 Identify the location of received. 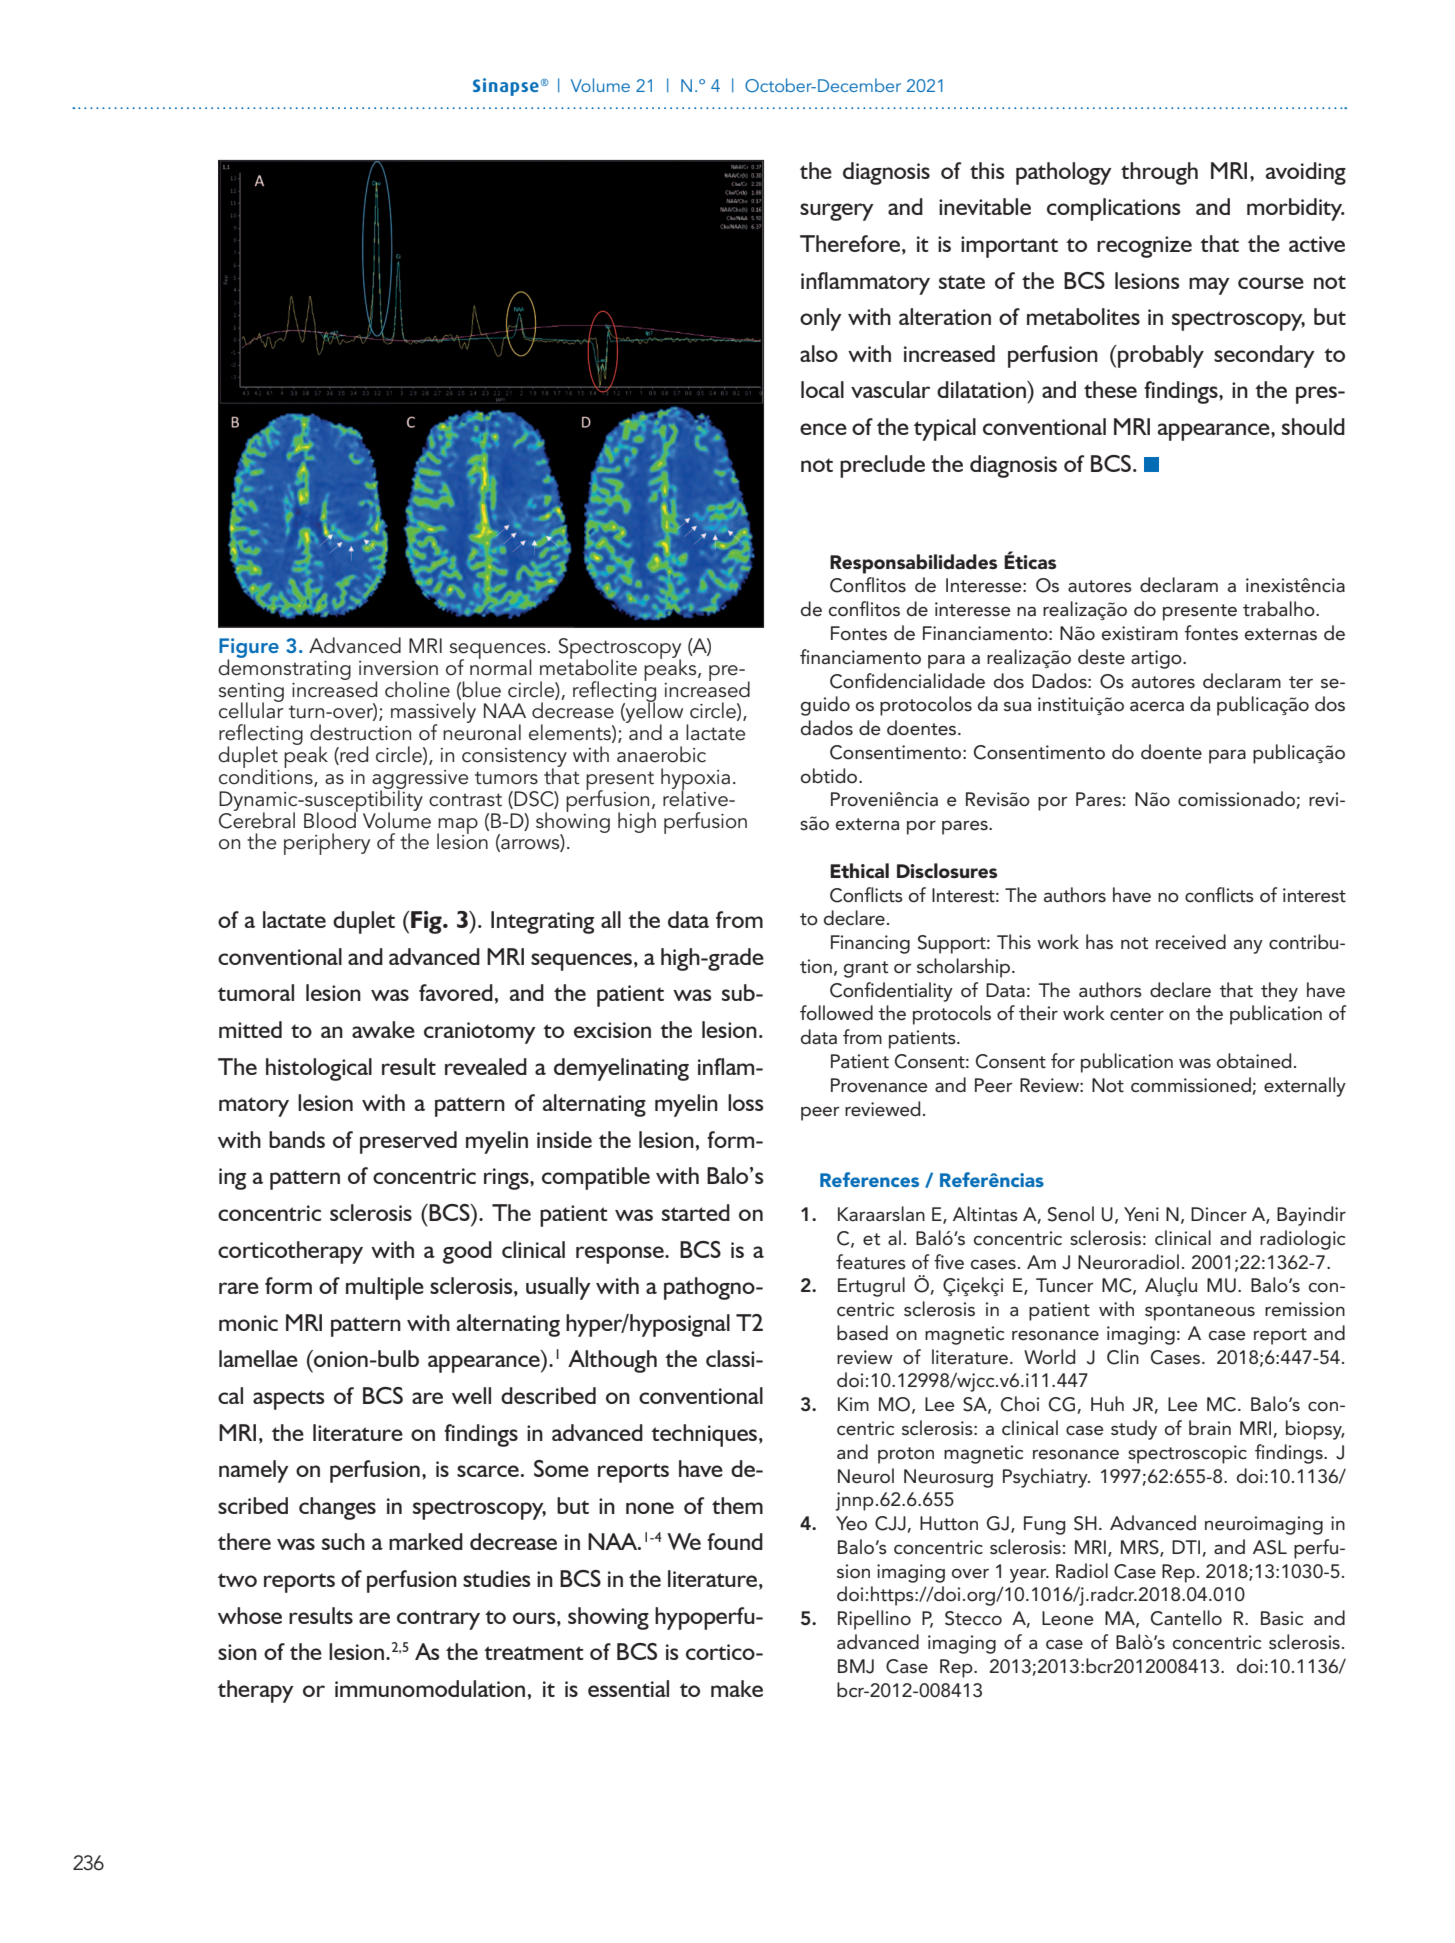
(1191, 942).
